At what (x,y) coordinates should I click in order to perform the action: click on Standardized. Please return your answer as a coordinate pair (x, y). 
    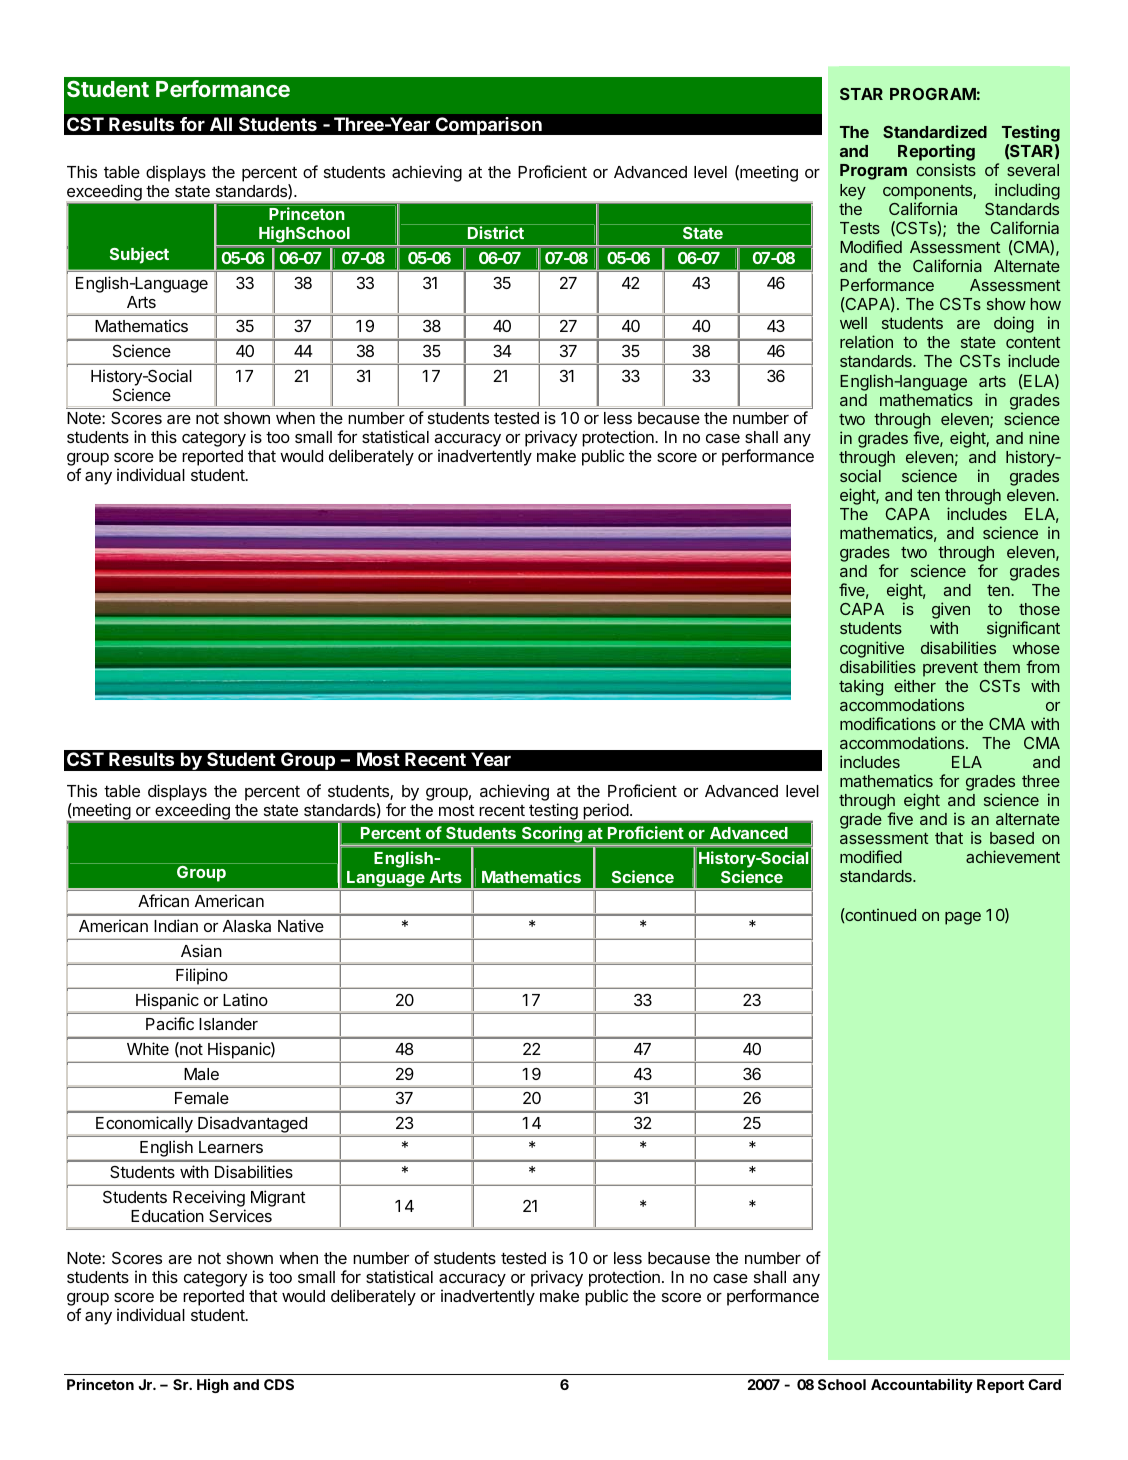
    Looking at the image, I should click on (935, 131).
